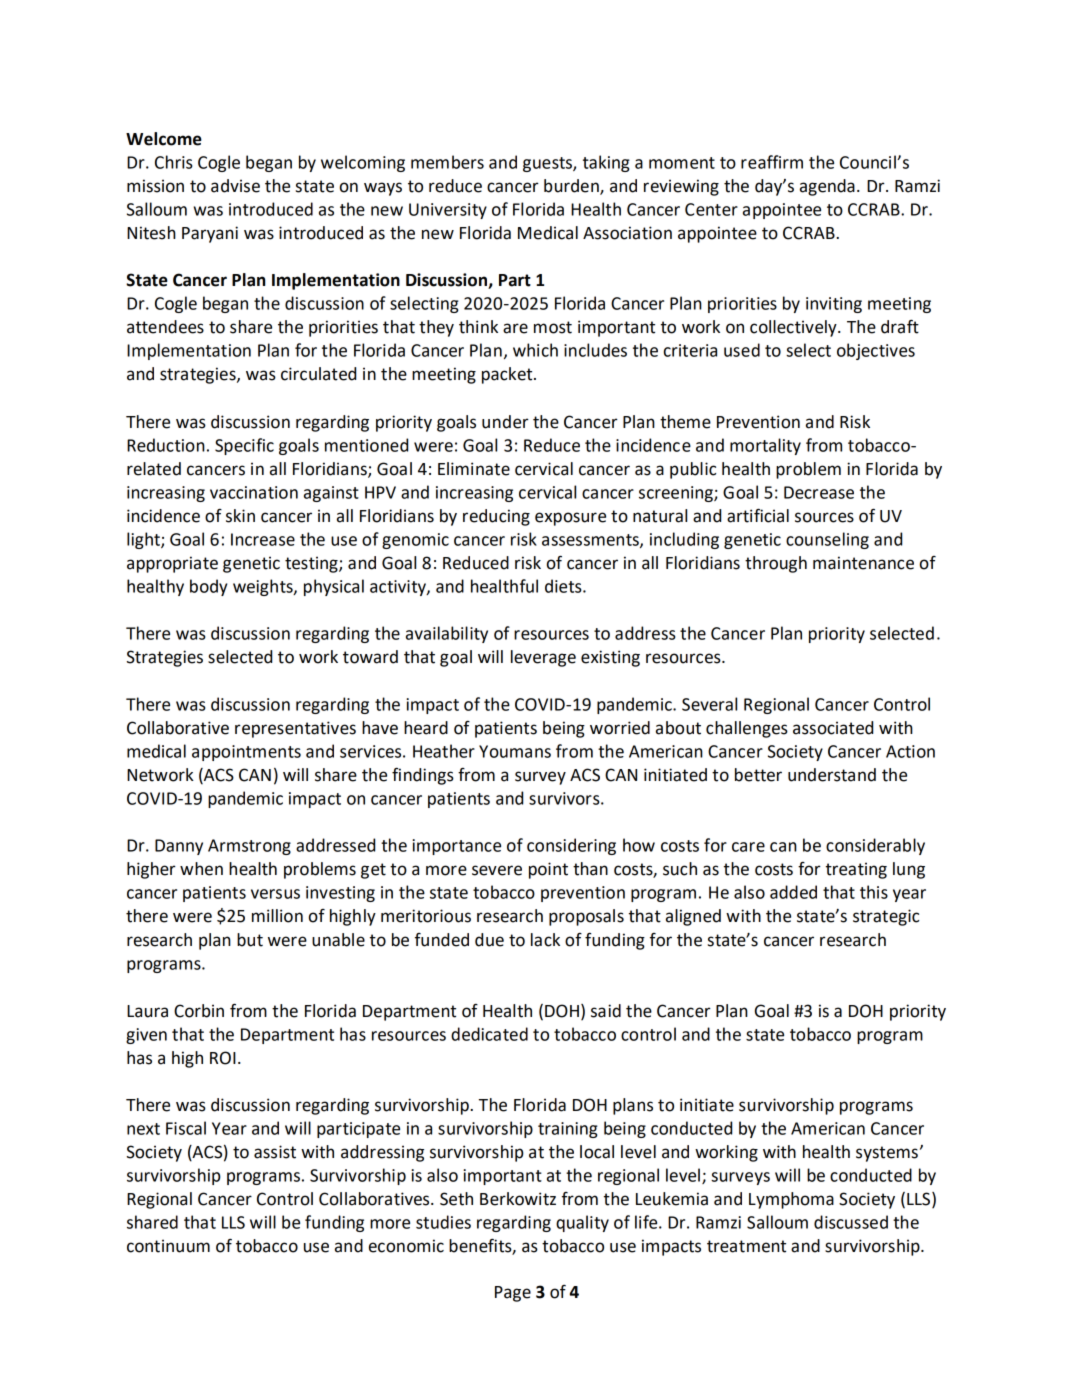 The image size is (1073, 1389). I want to click on leverage, so click(543, 658).
